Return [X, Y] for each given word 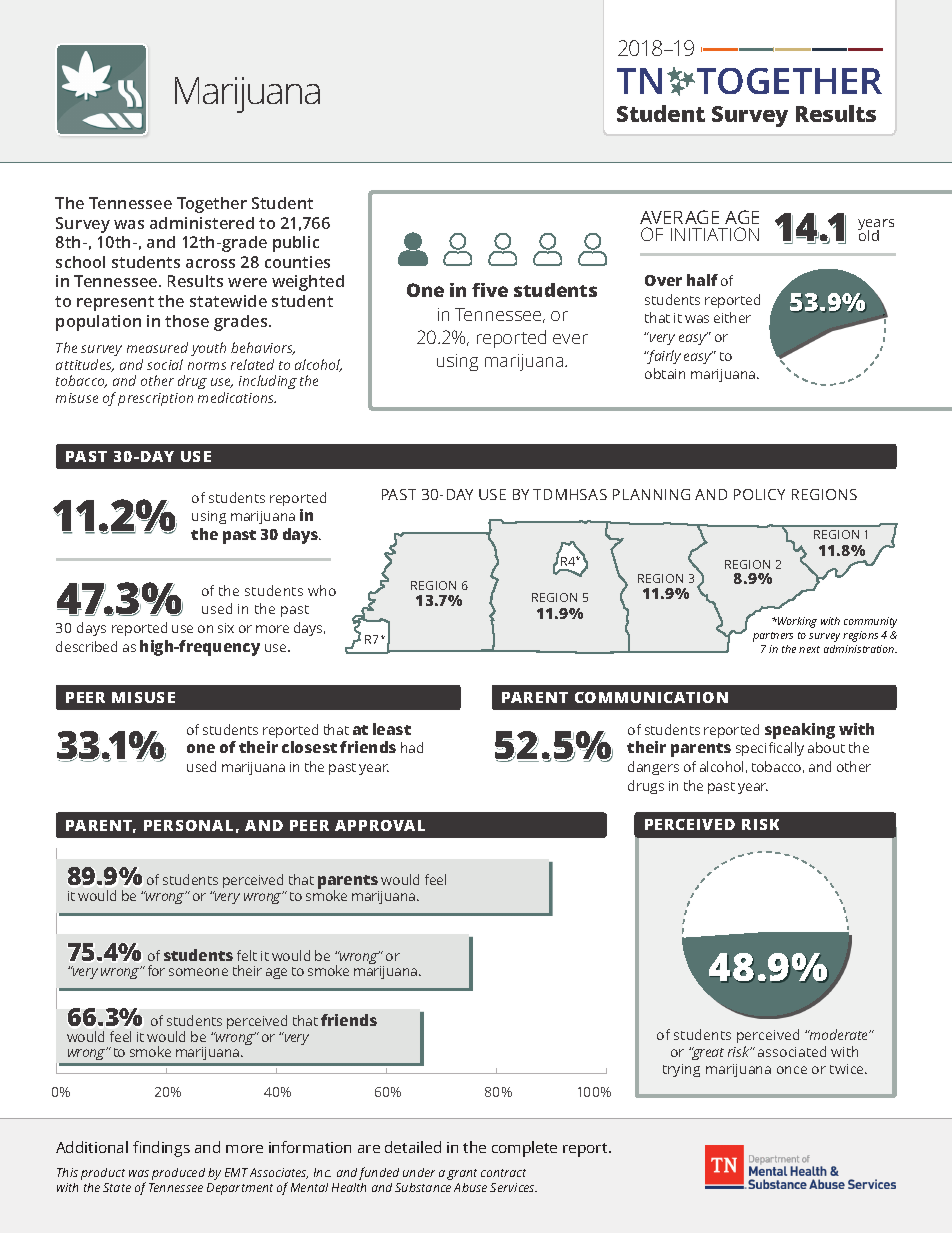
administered [202, 223]
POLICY [759, 494]
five [490, 290]
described [86, 646]
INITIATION [715, 234]
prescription [155, 399]
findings [161, 1149]
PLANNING [651, 494]
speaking [800, 731]
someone [198, 972]
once [792, 1070]
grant [462, 1174]
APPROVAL [380, 825]
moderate [839, 1034]
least [392, 729]
